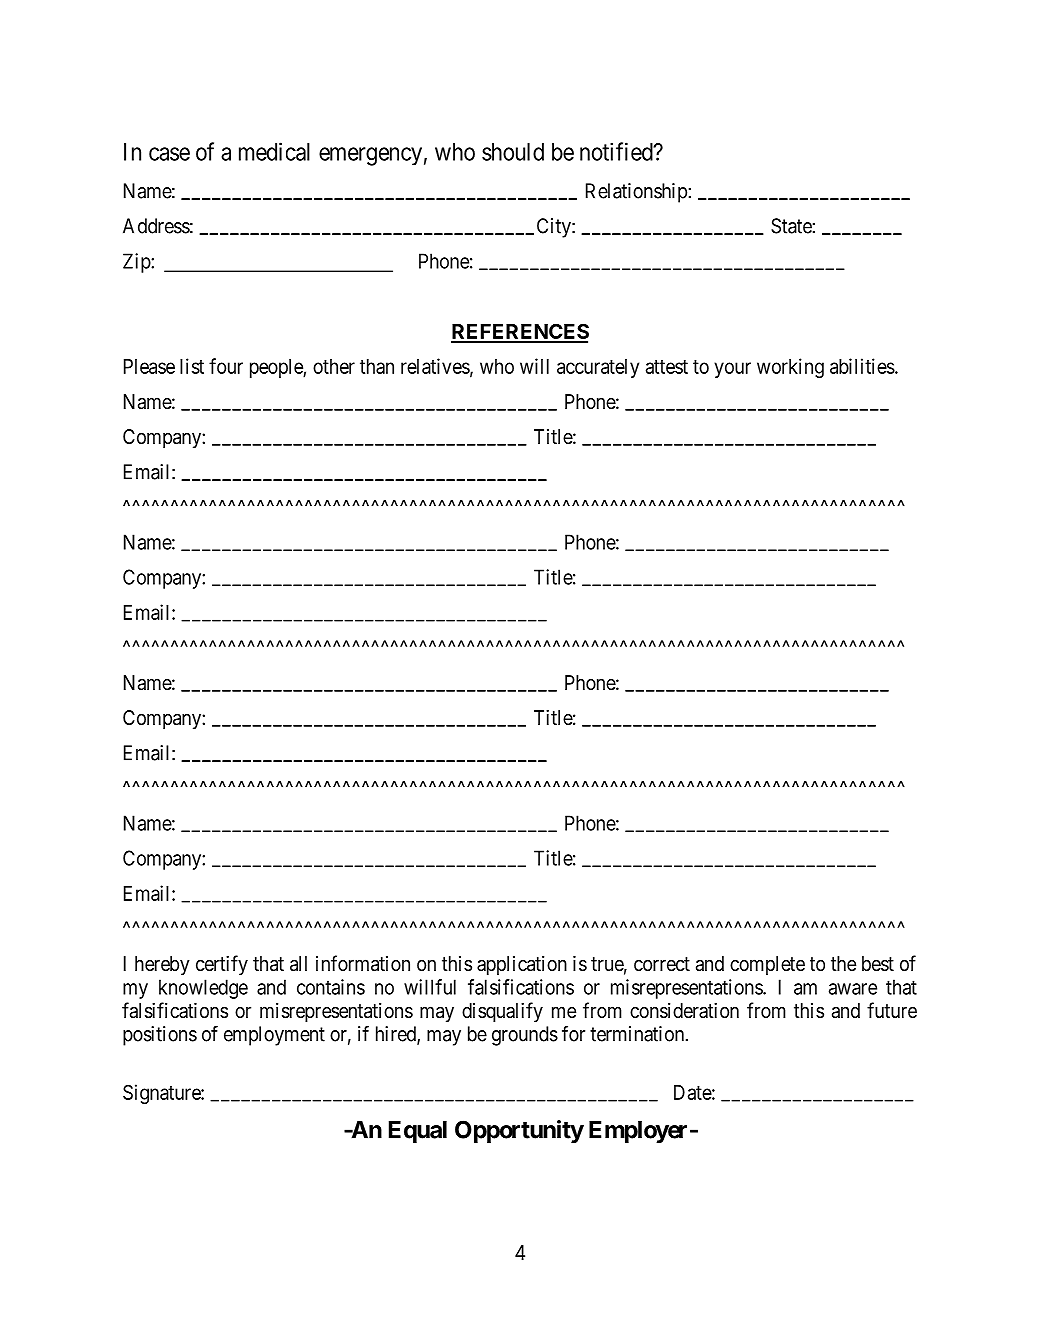 The width and height of the screenshot is (1039, 1344). What do you see at coordinates (892, 1010) in the screenshot?
I see `future` at bounding box center [892, 1010].
